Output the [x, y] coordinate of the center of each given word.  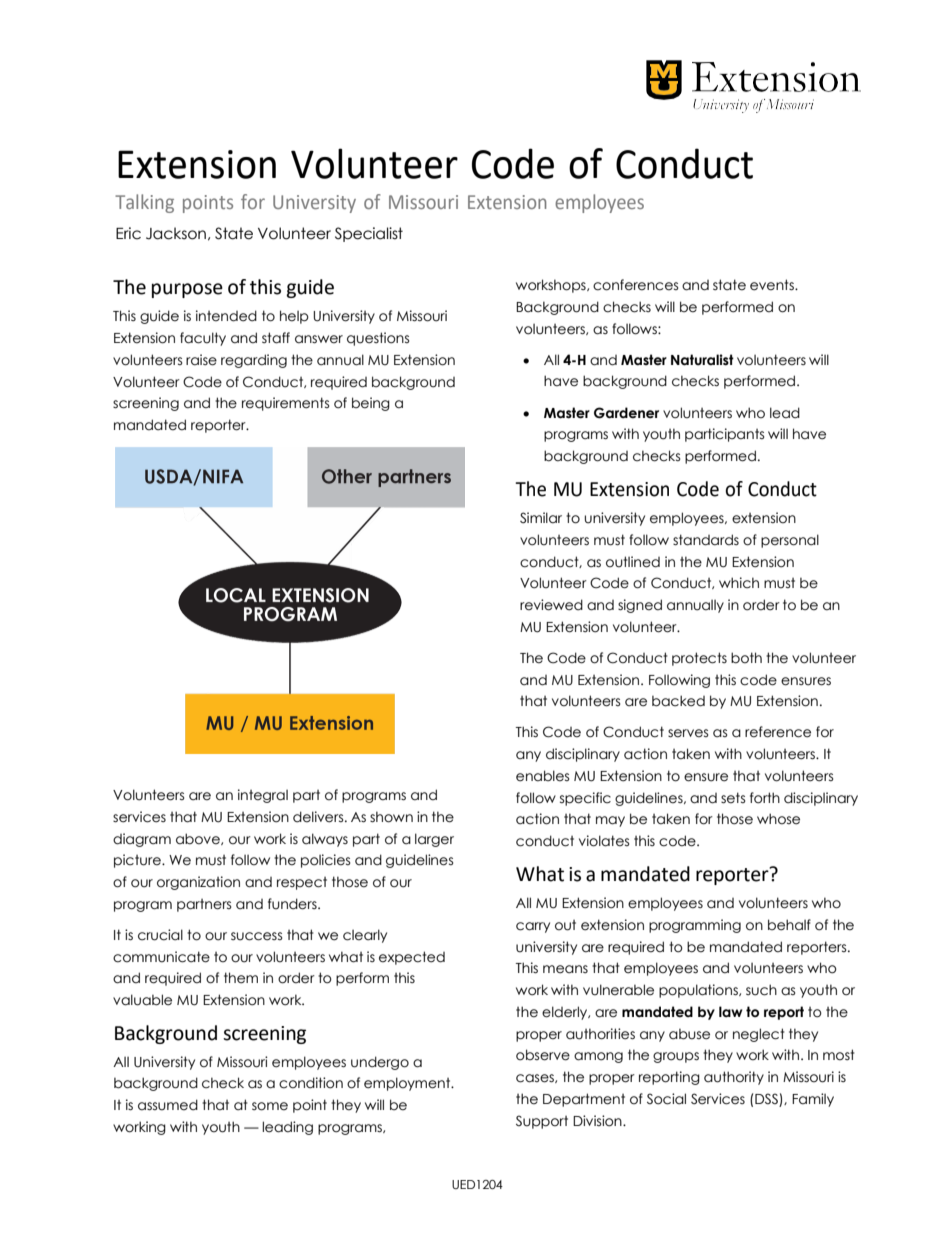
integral [263, 796]
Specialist [369, 234]
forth [765, 798]
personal [790, 541]
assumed [168, 1105]
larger [434, 840]
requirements [286, 404]
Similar [541, 518]
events [773, 285]
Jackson [176, 233]
